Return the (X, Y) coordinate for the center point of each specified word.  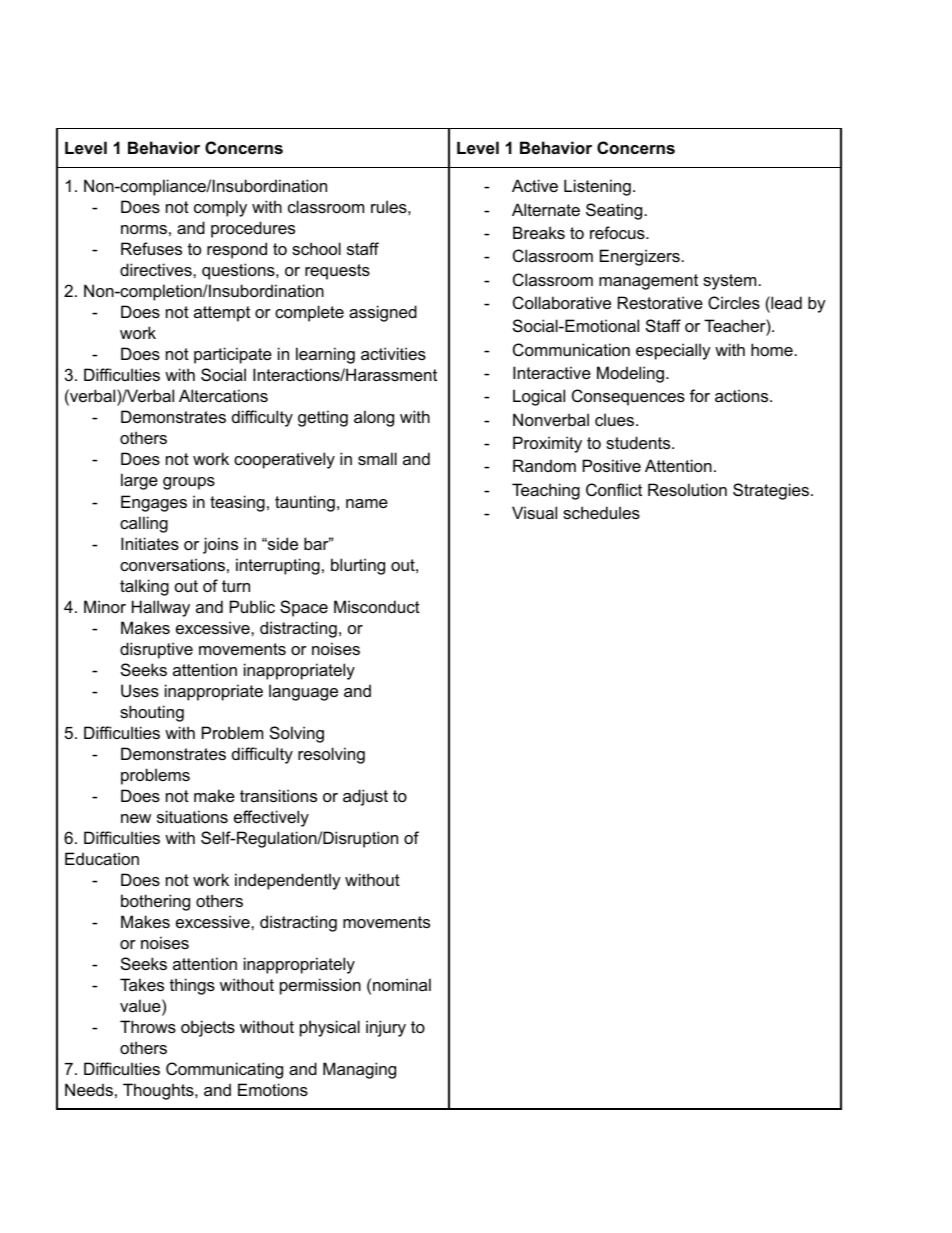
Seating (614, 211)
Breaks (539, 232)
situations (192, 816)
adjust (365, 797)
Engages (154, 503)
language (303, 692)
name (367, 503)
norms (144, 229)
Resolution (687, 489)
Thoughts (159, 1091)
